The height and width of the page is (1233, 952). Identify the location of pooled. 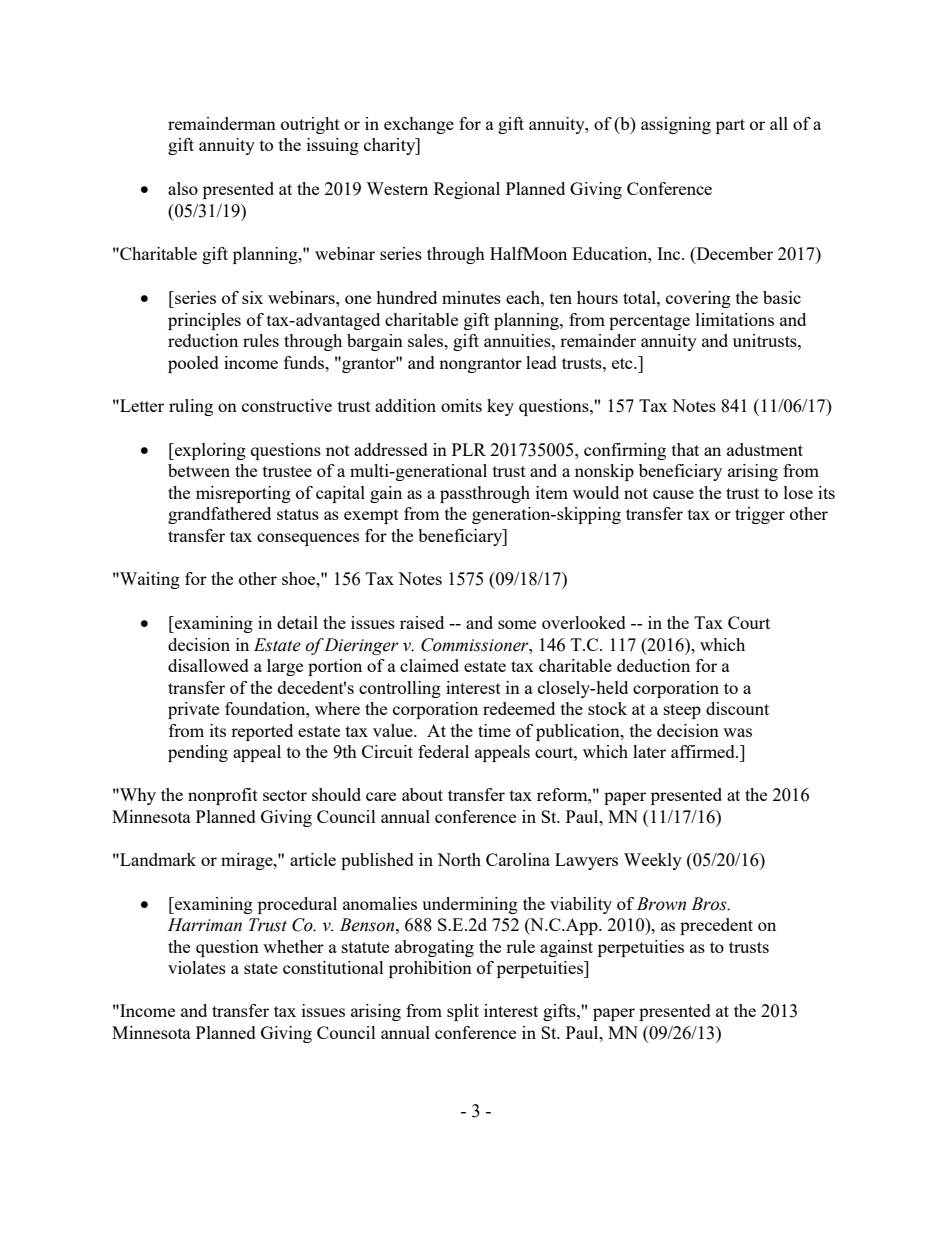
(193, 364).
